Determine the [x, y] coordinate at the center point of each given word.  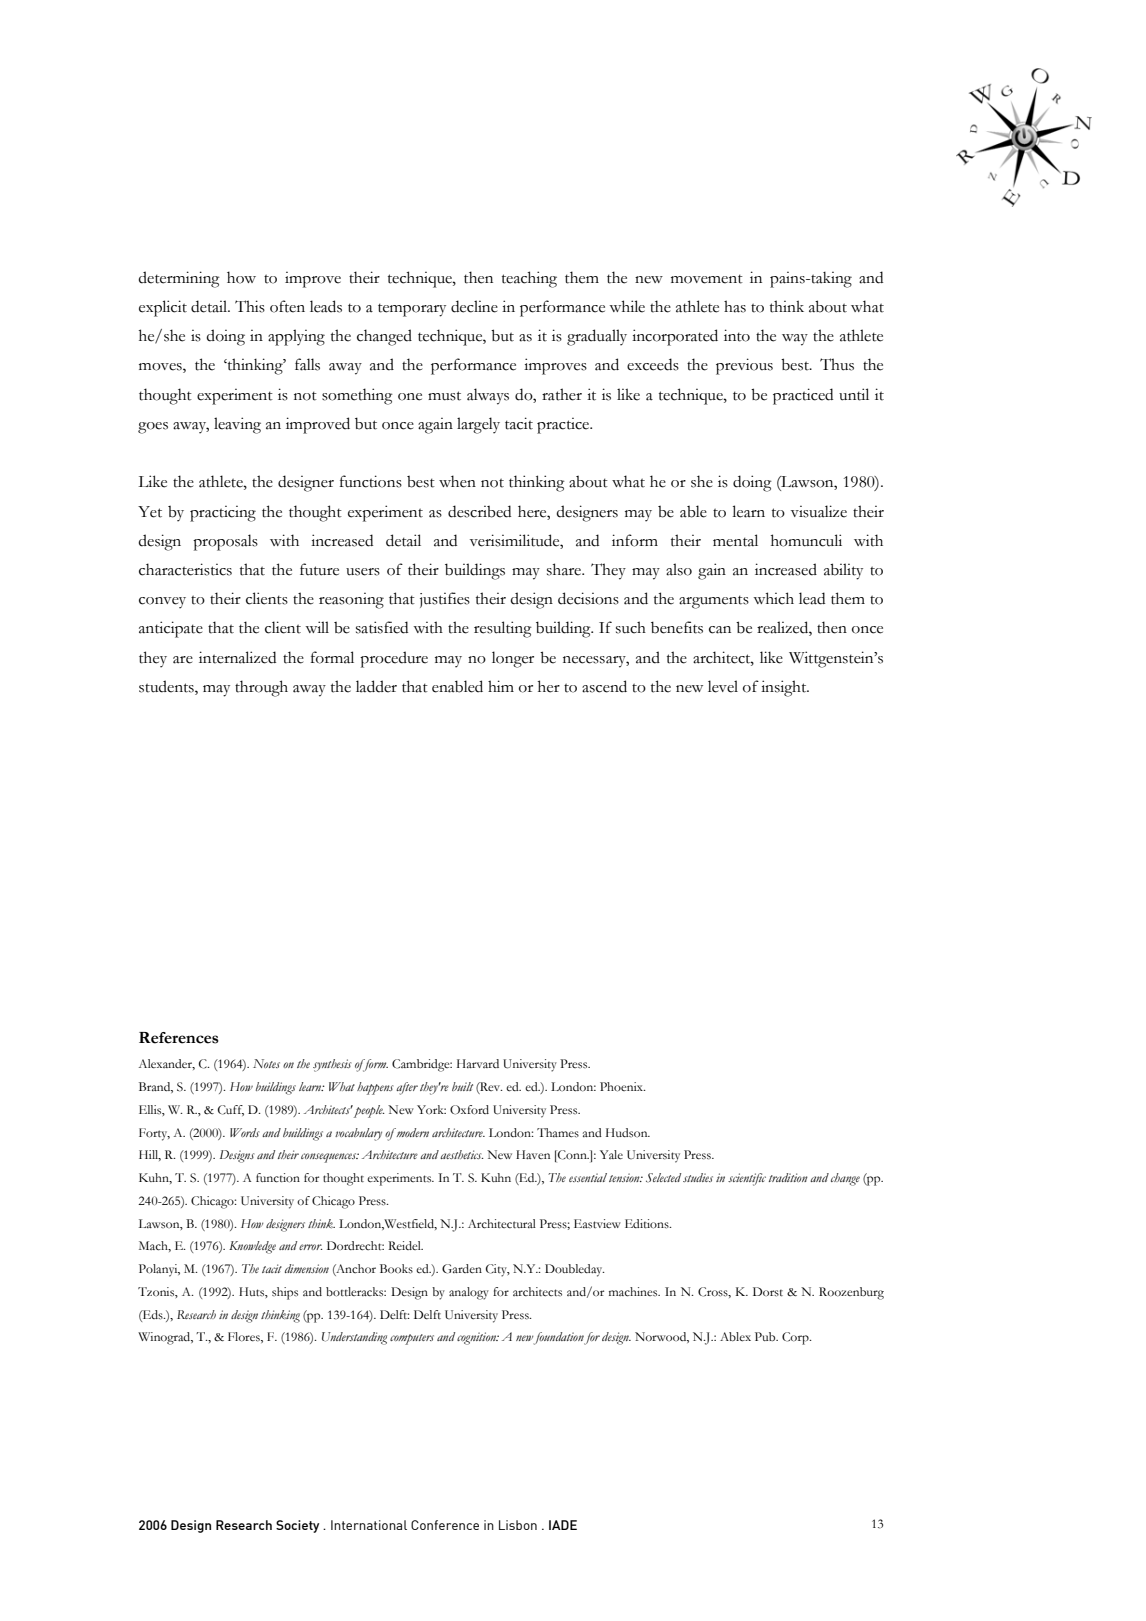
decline [474, 306]
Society [297, 1526]
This [250, 306]
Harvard [478, 1063]
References [179, 1038]
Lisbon [518, 1525]
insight [785, 688]
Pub [766, 1336]
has [735, 306]
